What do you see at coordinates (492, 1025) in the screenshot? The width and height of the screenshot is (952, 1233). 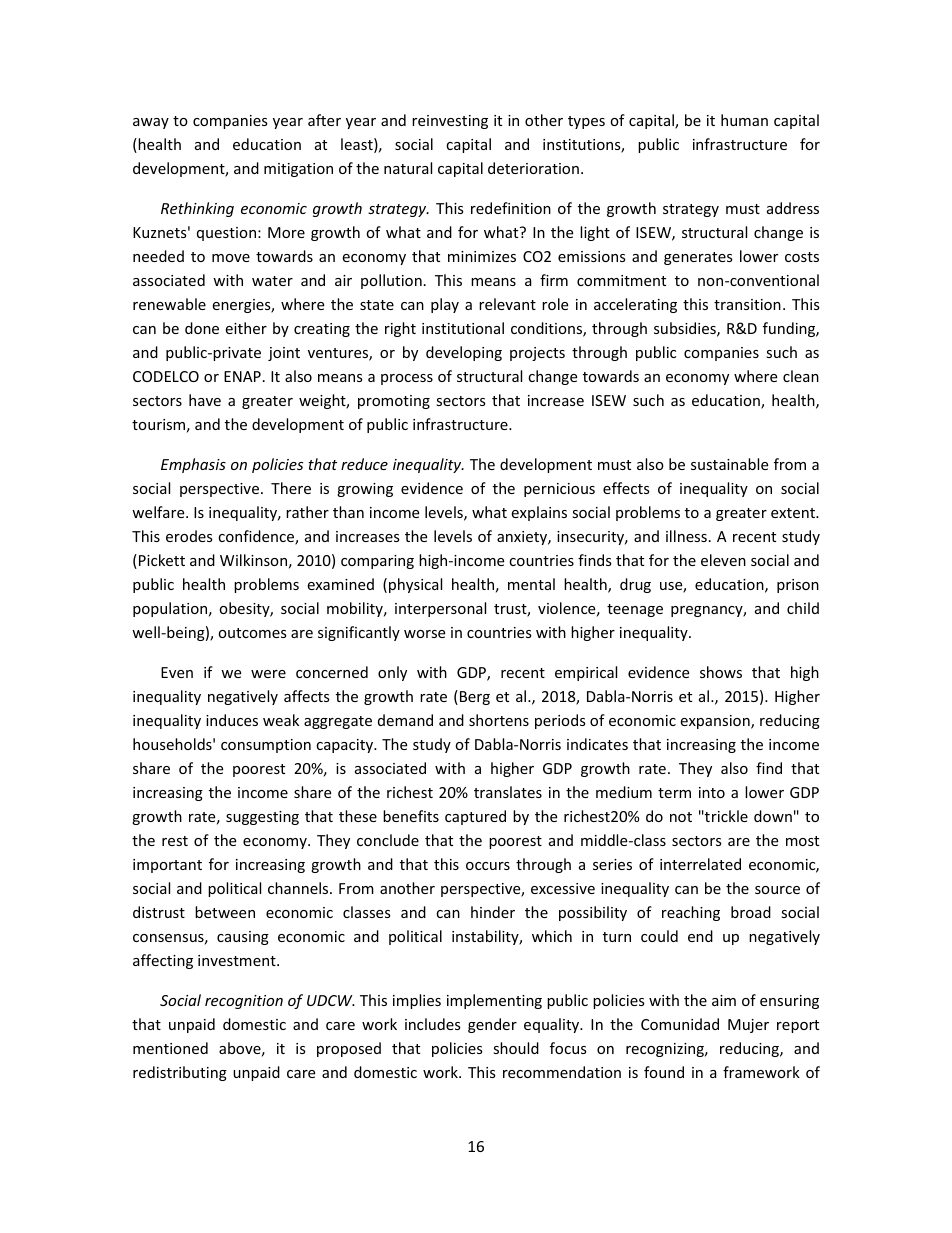 I see `gender` at bounding box center [492, 1025].
